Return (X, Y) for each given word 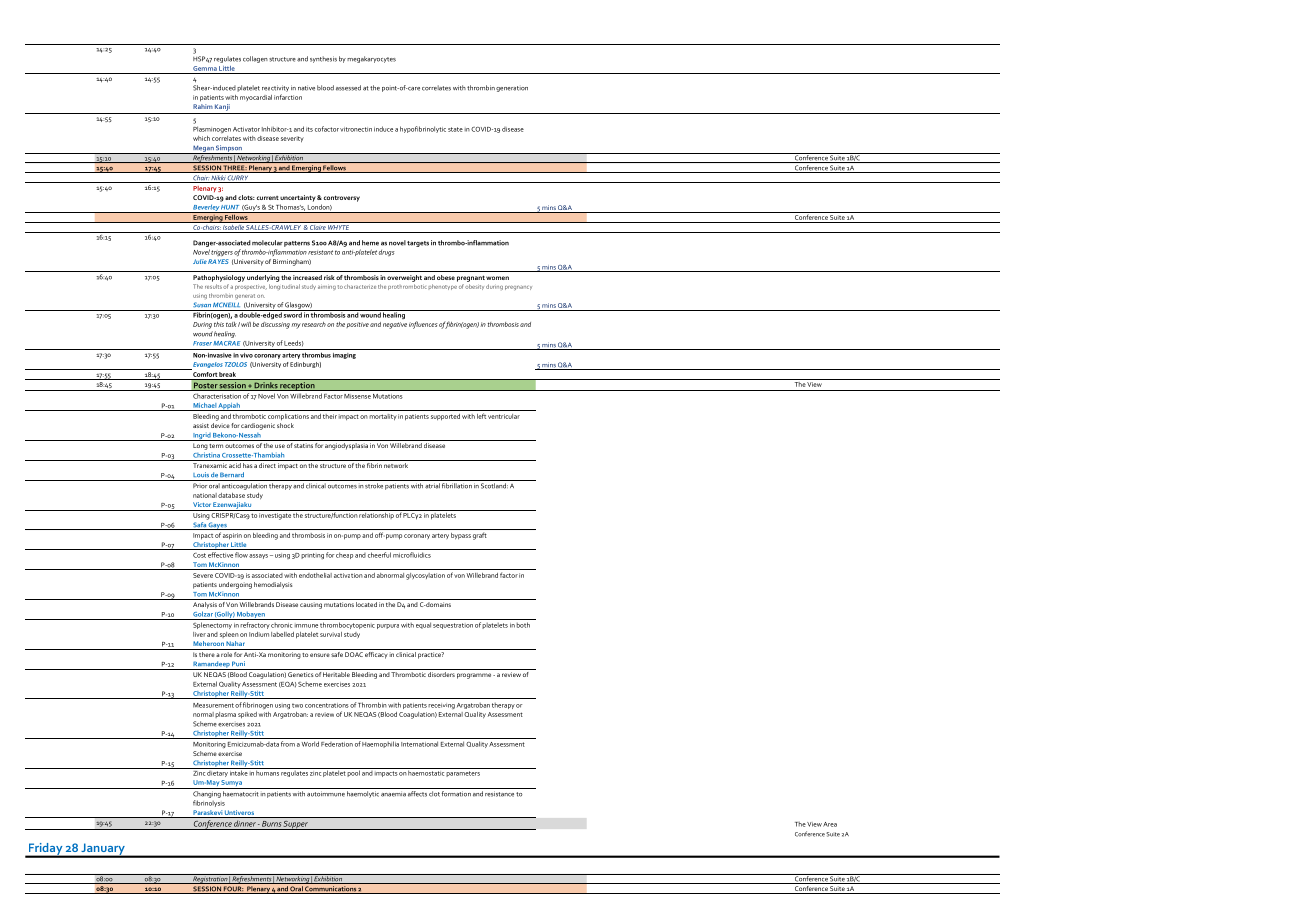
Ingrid (201, 437)
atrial (432, 486)
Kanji (222, 107)
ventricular (504, 416)
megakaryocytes (371, 59)
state (455, 129)
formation (456, 794)
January (103, 850)
